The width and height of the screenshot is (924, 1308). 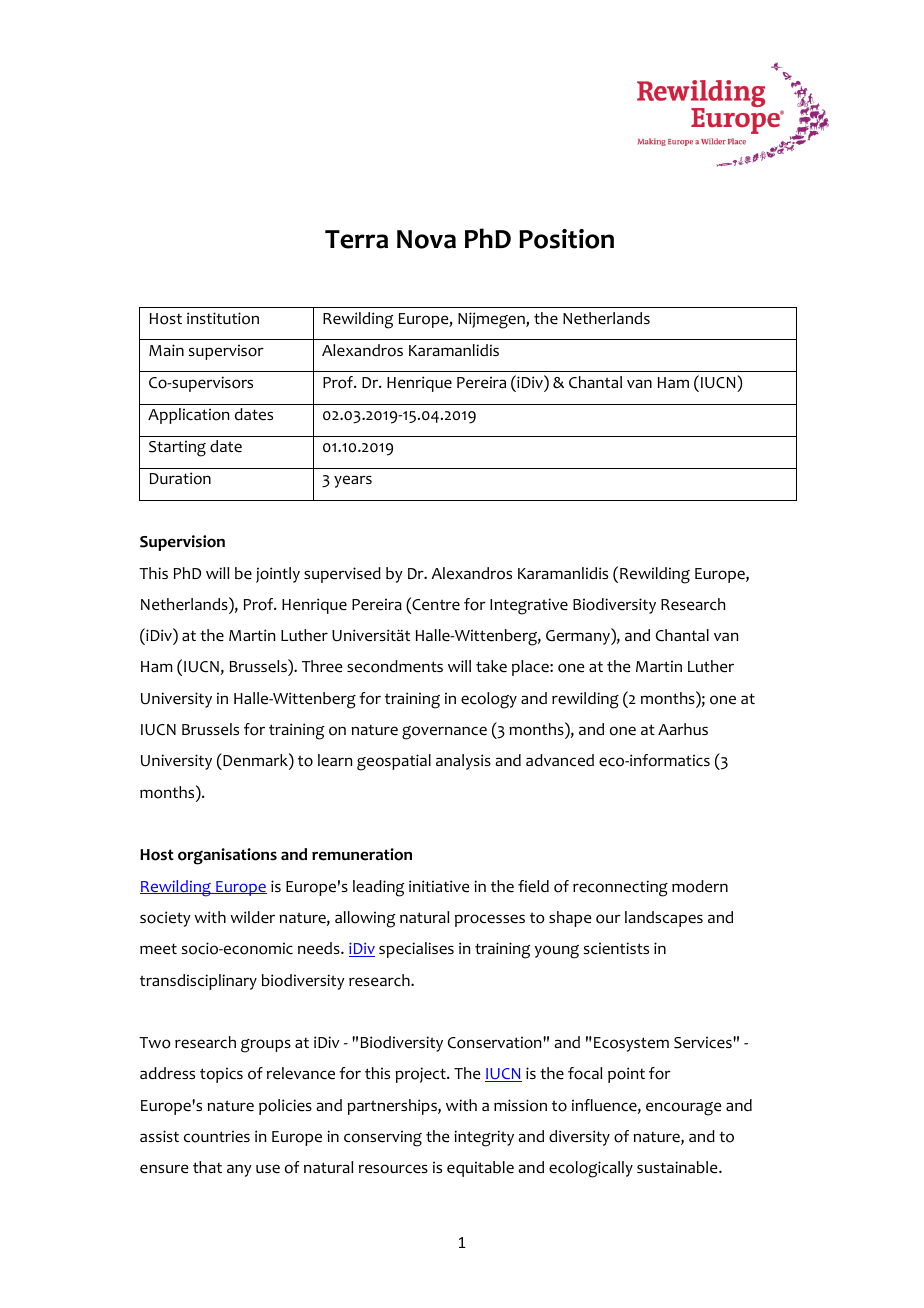 I want to click on governance, so click(x=444, y=733).
